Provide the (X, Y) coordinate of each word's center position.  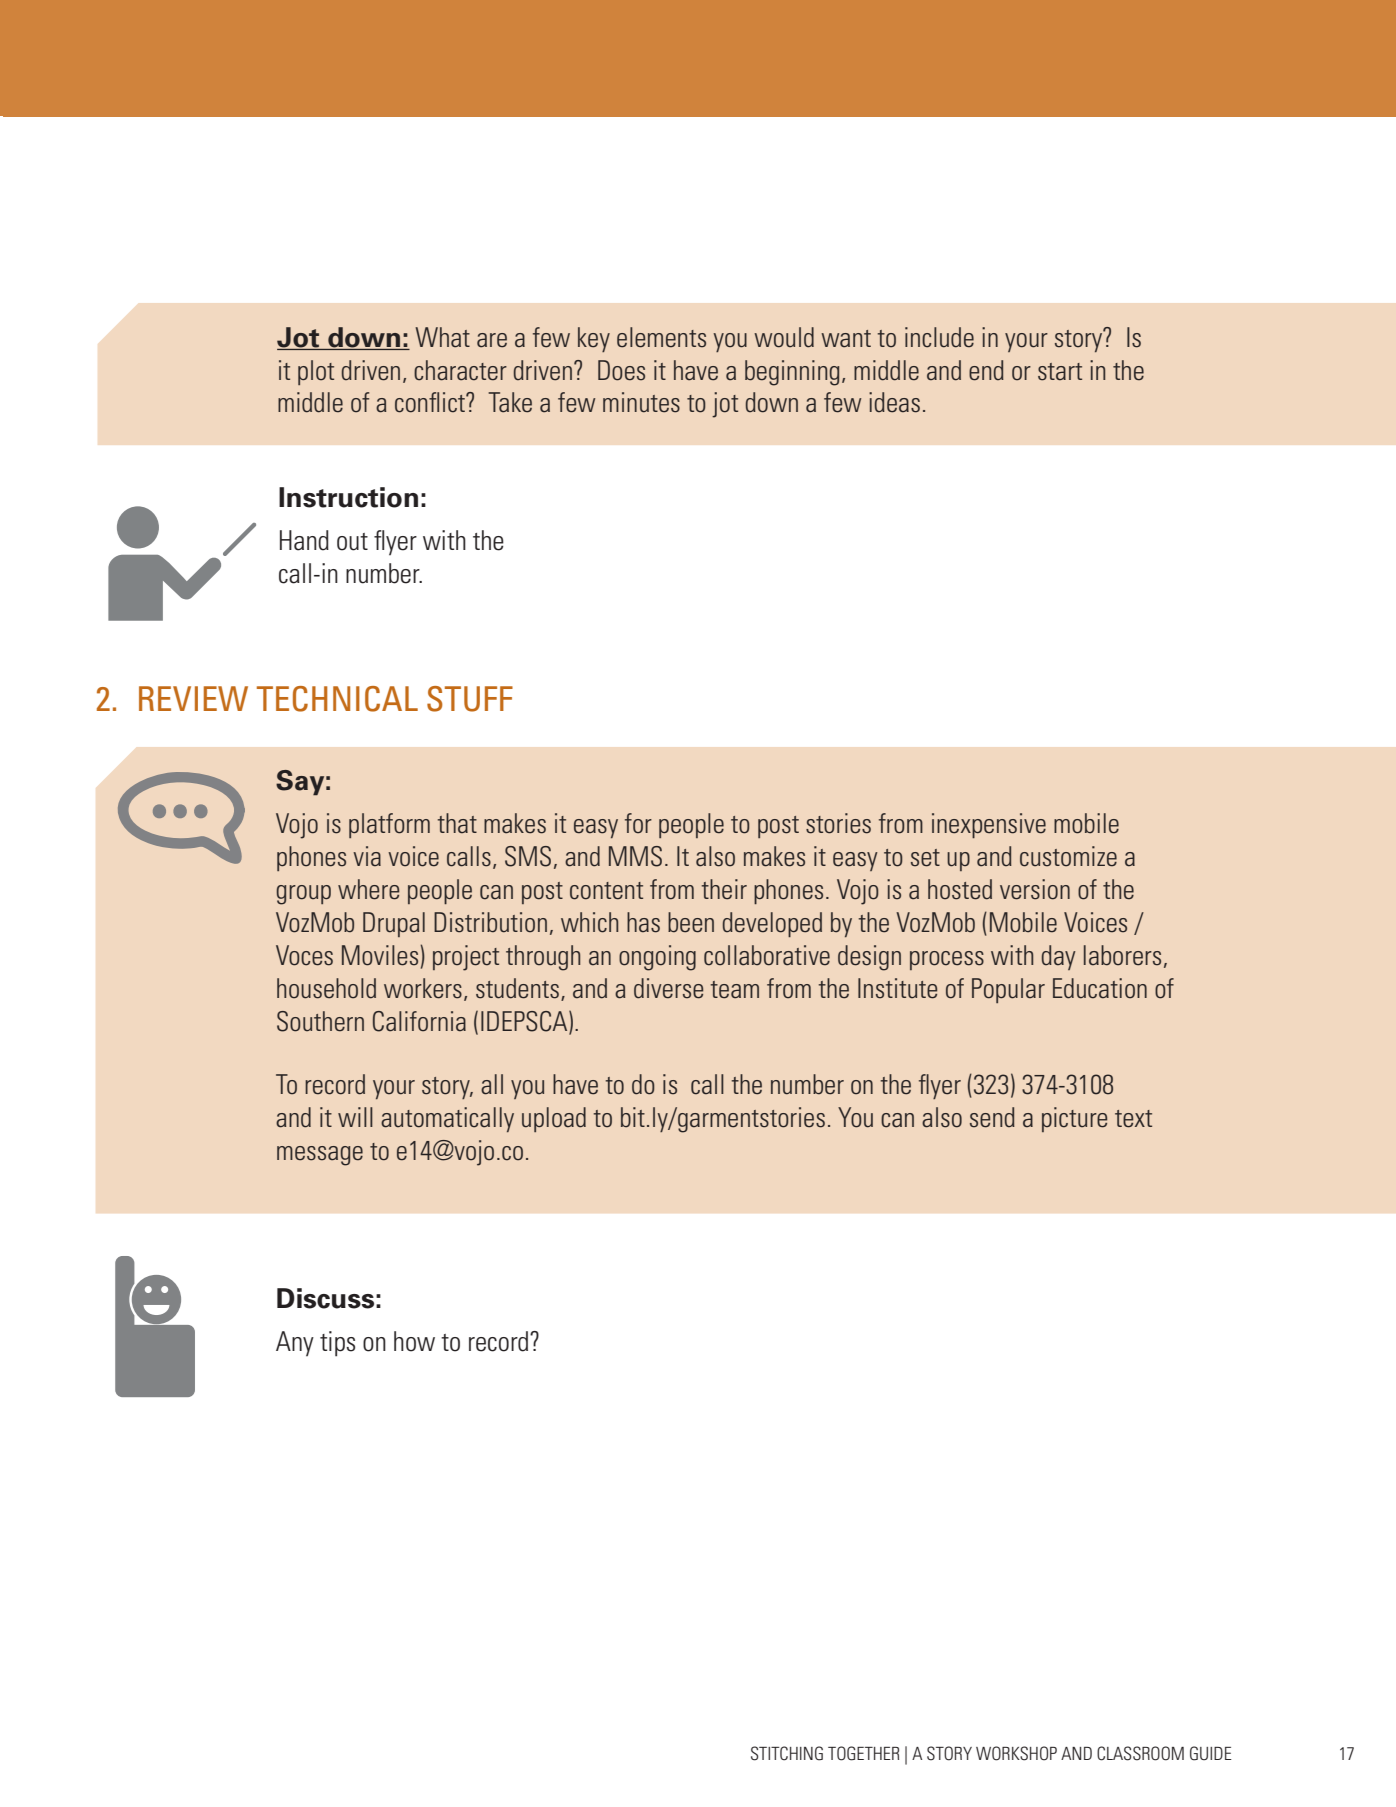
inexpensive (989, 825)
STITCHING (787, 1753)
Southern (320, 1021)
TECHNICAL (337, 699)
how (414, 1341)
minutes (641, 402)
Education (1100, 988)
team (735, 990)
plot (316, 372)
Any (295, 1344)
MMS (635, 856)
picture (1074, 1119)
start (1060, 372)
